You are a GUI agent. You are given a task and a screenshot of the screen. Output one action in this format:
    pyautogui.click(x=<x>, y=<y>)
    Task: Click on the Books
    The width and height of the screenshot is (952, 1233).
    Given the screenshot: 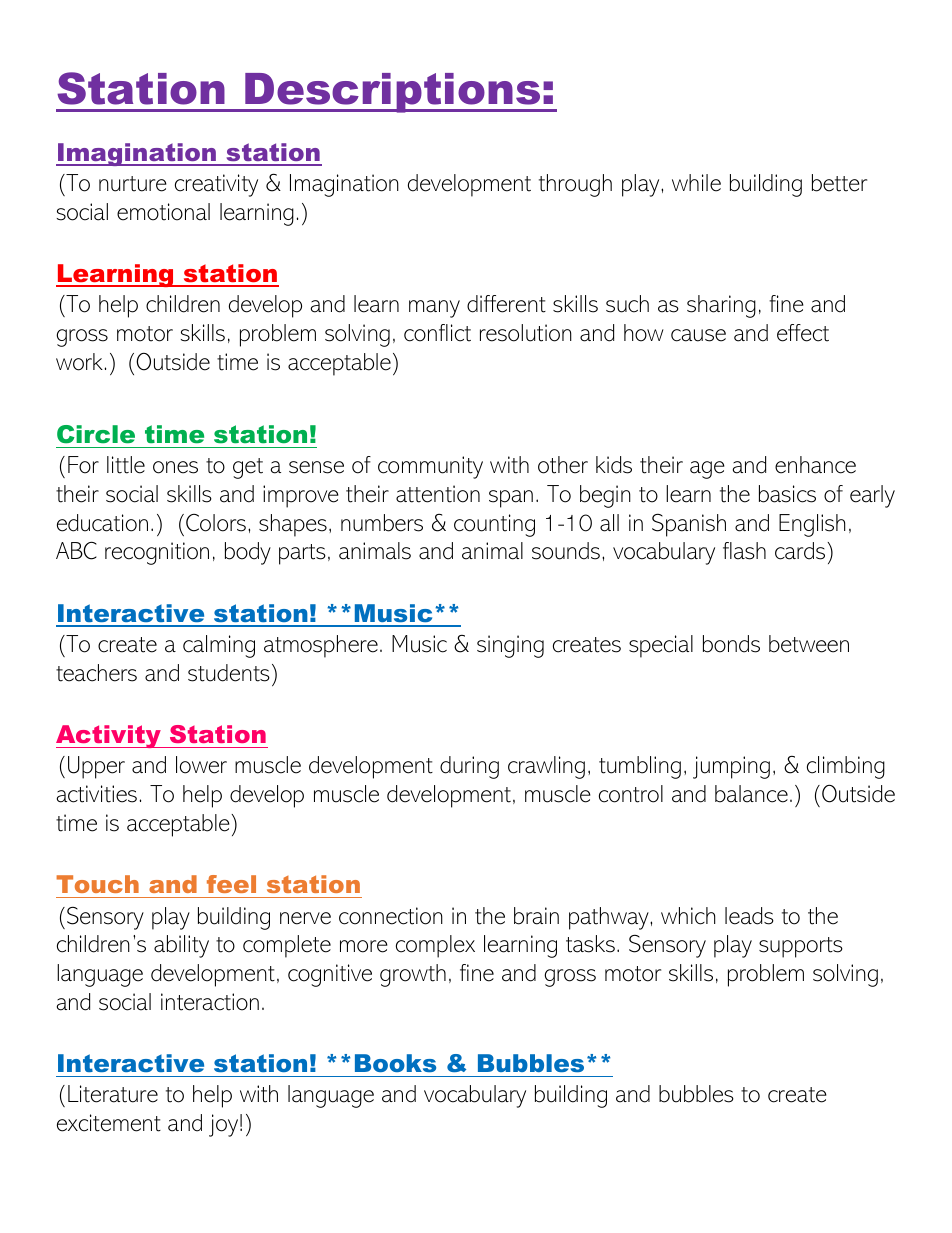 What is the action you would take?
    pyautogui.click(x=395, y=1063)
